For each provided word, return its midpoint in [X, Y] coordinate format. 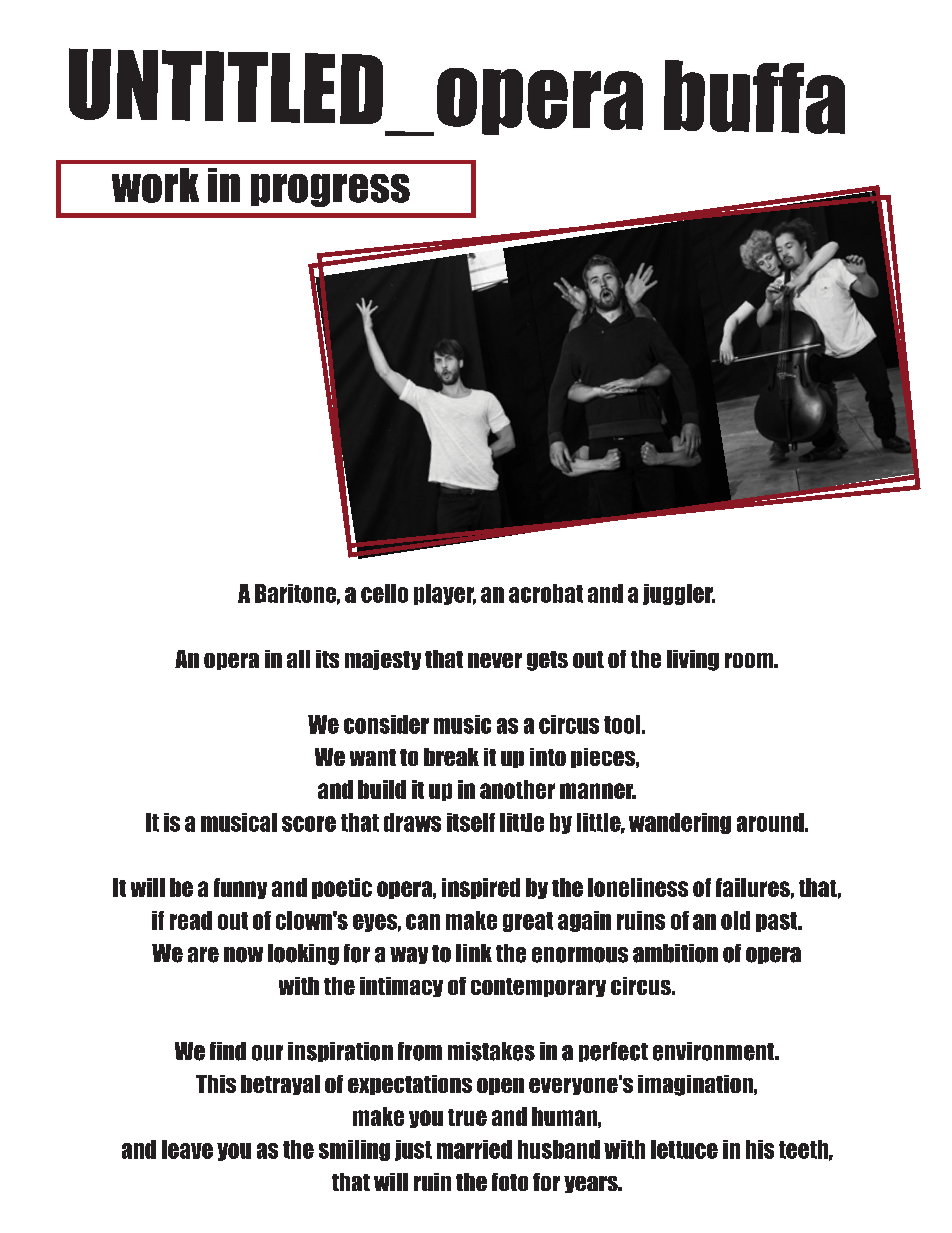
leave [187, 1149]
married [474, 1149]
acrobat [546, 593]
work [155, 185]
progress [330, 190]
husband [559, 1149]
